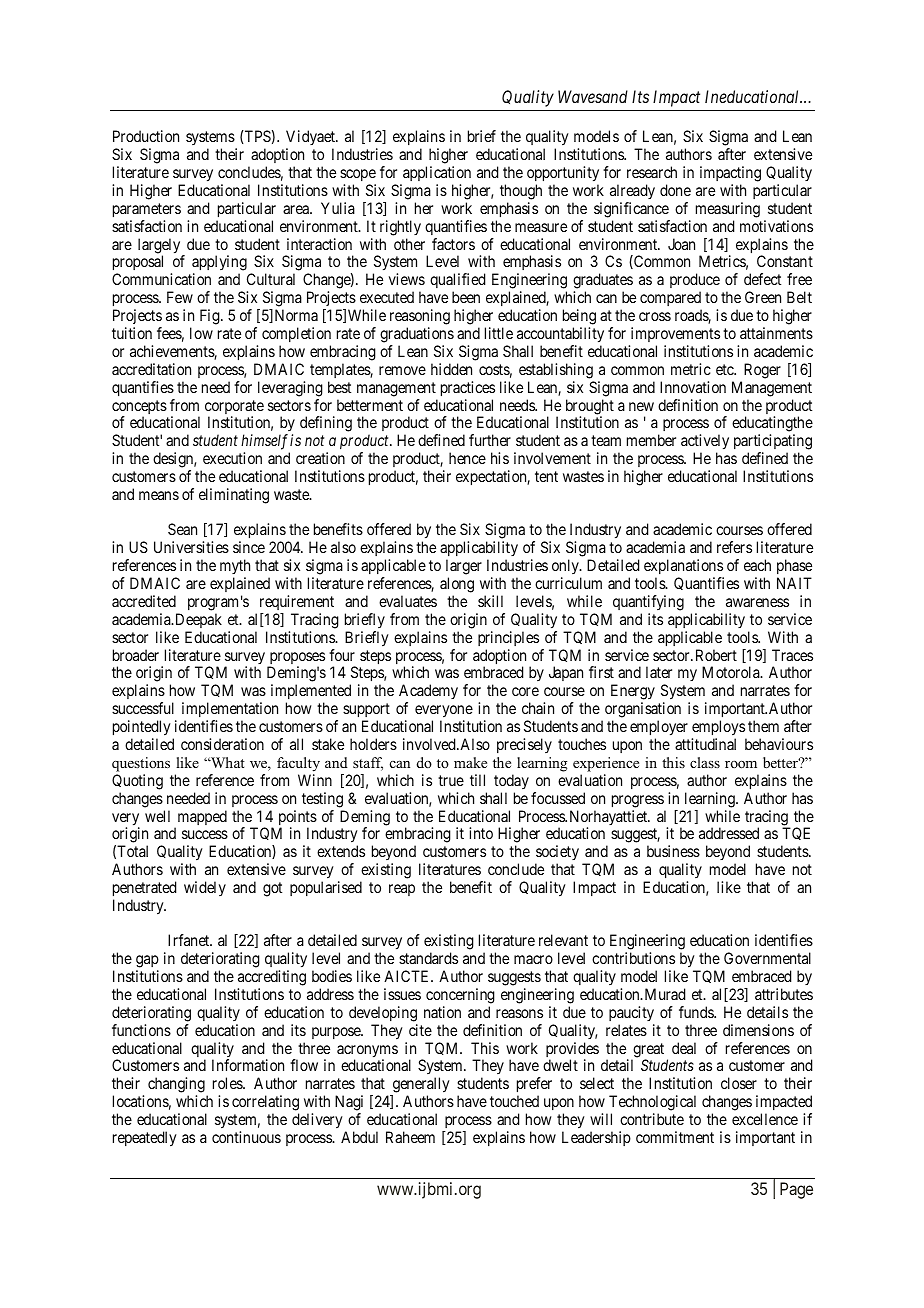 This document has width=924, height=1308. Describe the element at coordinates (410, 1137) in the document. I see `Raheem` at that location.
